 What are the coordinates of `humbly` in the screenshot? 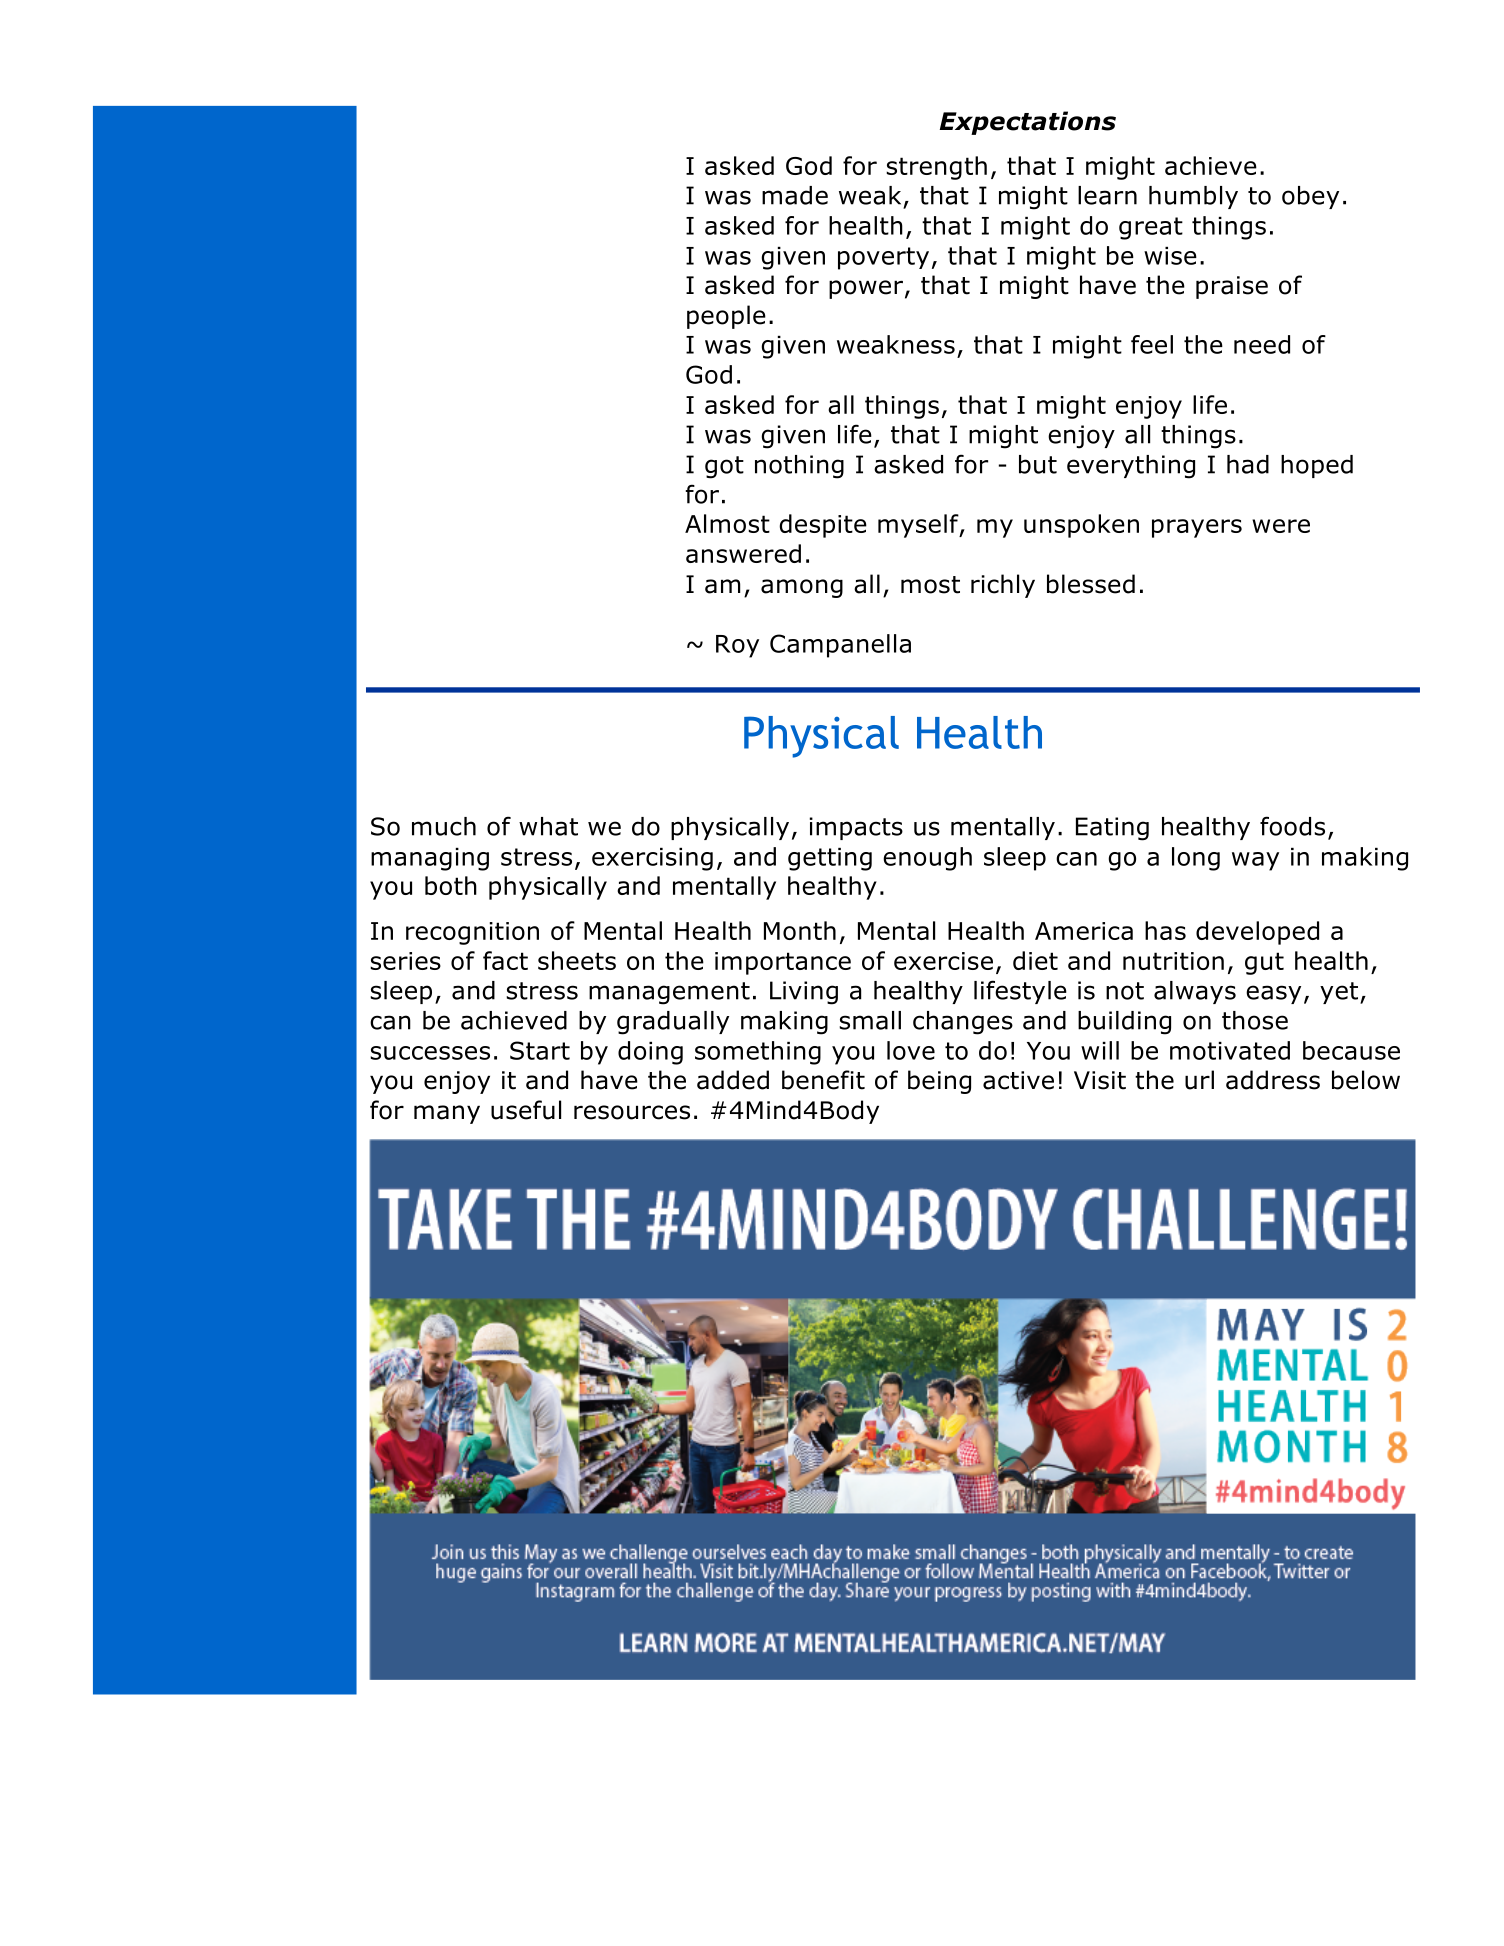 It's located at (1193, 197).
